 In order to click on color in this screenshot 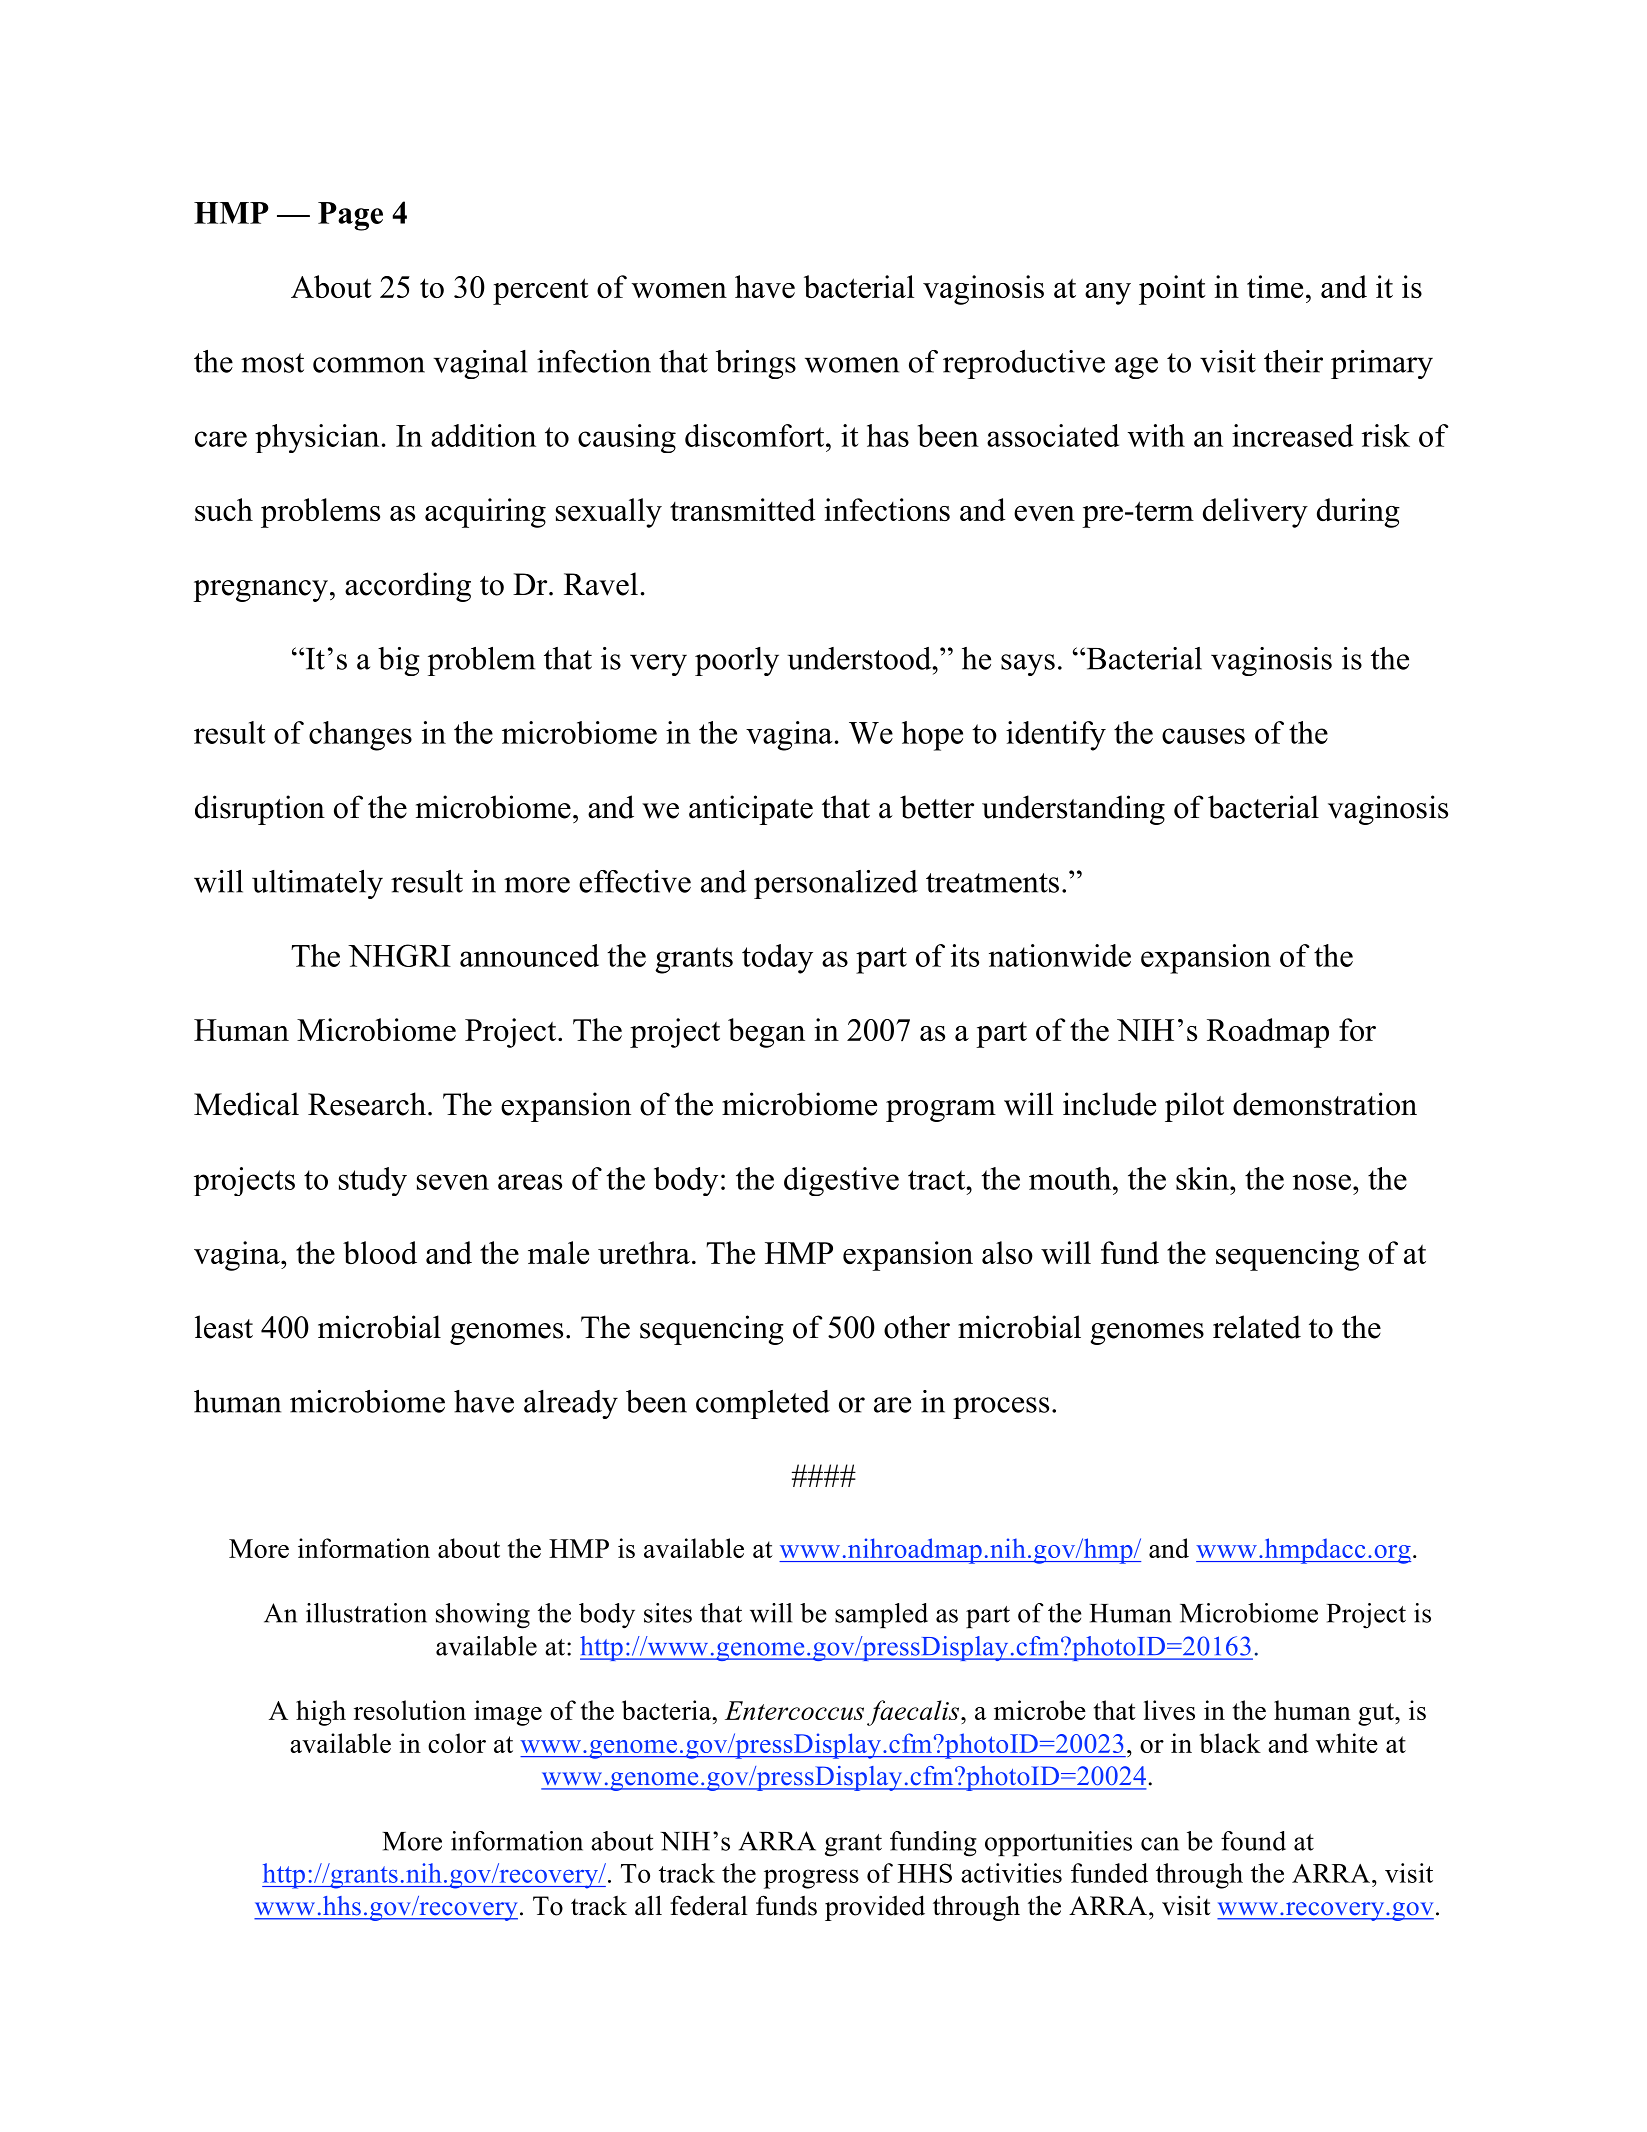, I will do `click(457, 1743)`.
